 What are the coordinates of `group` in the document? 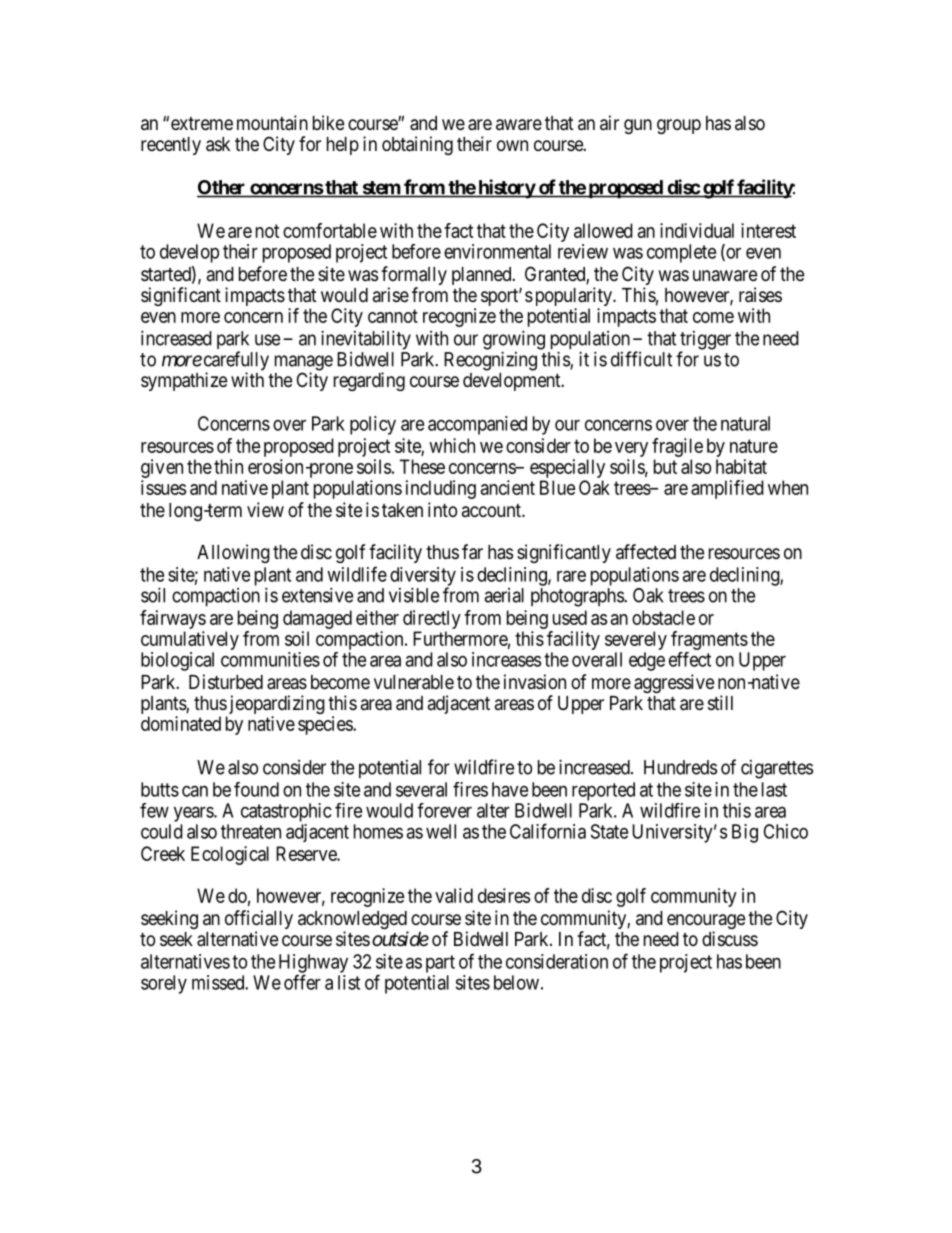 It's located at (679, 126).
